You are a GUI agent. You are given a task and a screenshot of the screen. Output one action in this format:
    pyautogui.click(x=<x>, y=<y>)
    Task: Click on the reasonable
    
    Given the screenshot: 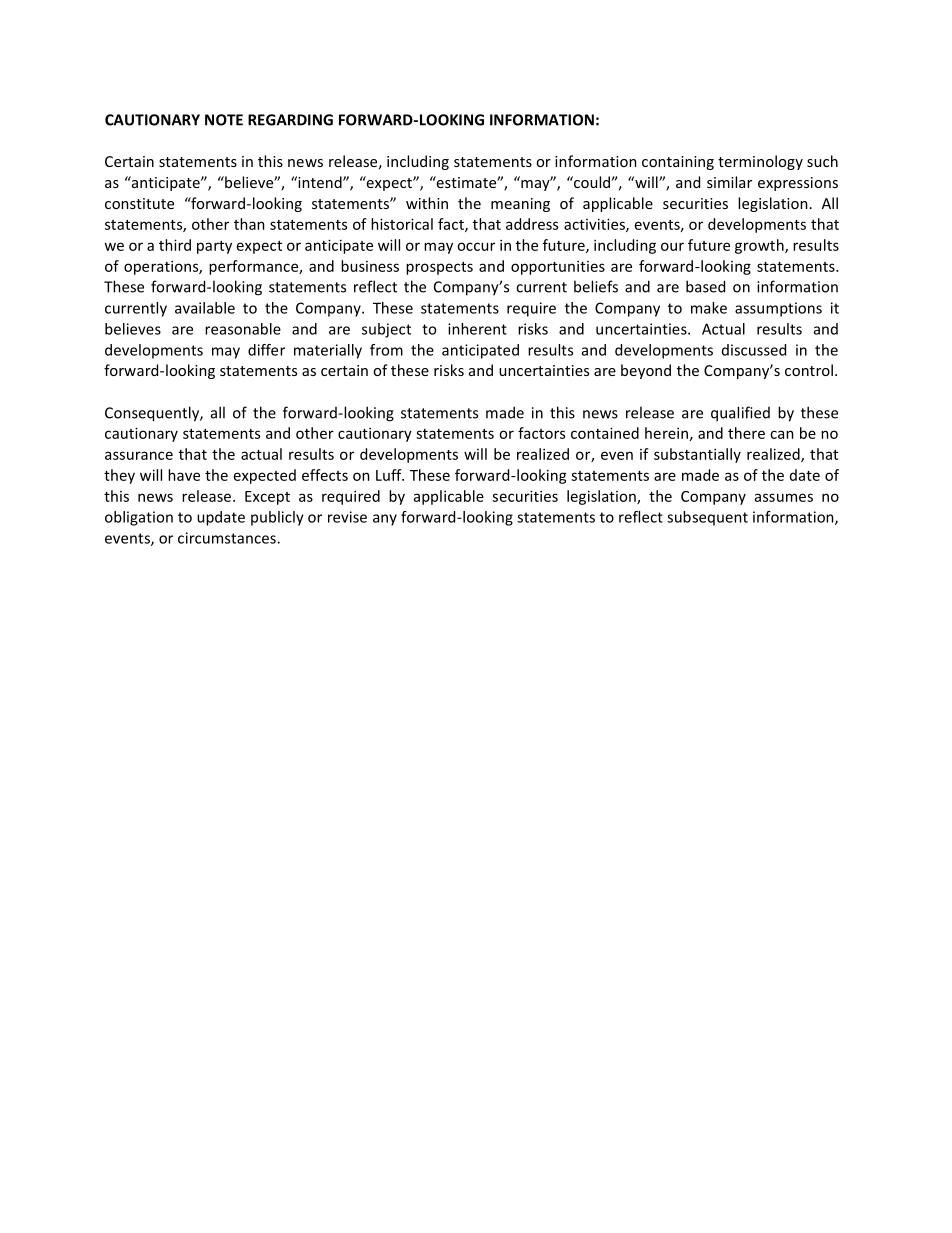 What is the action you would take?
    pyautogui.click(x=243, y=329)
